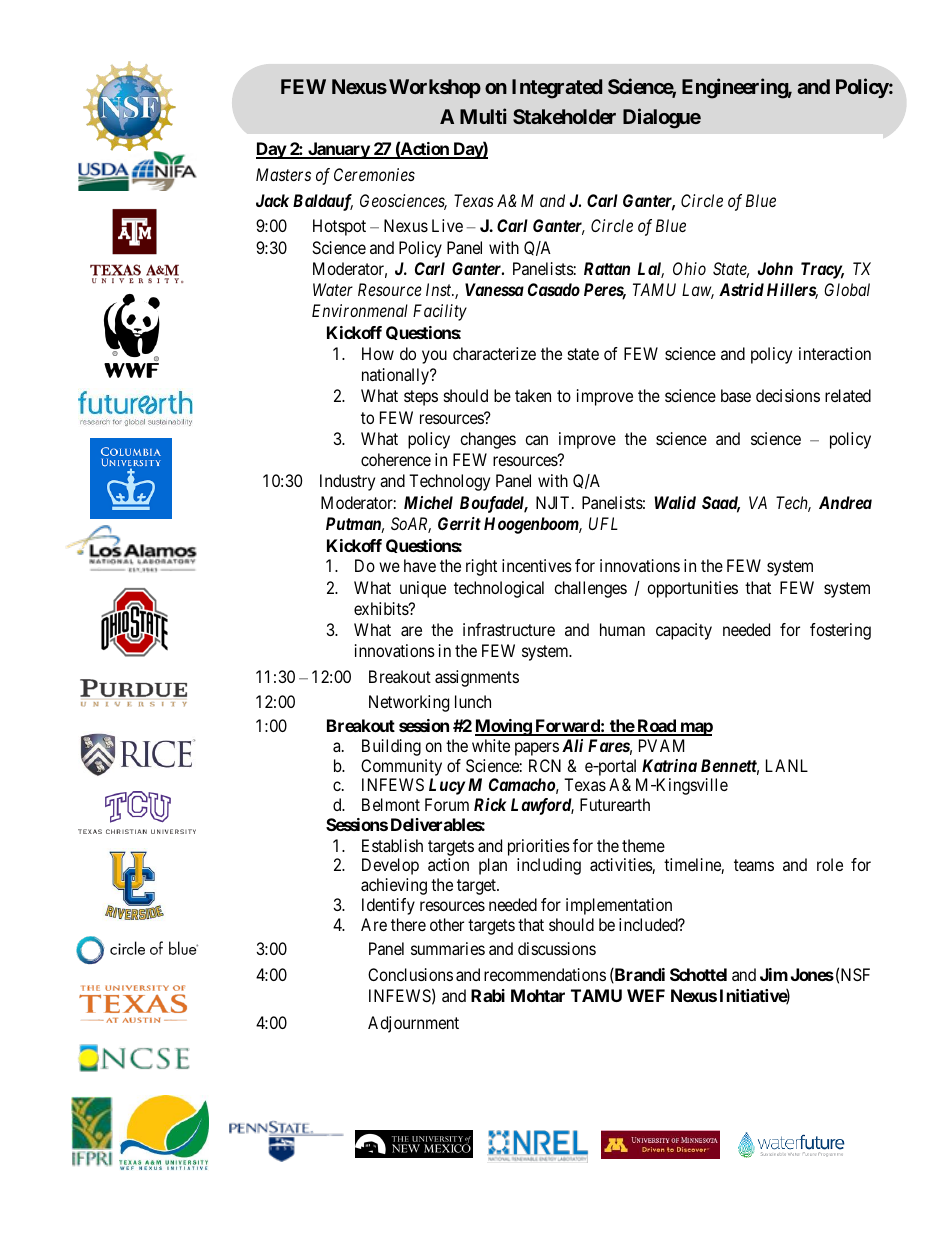 This document has width=952, height=1233. Describe the element at coordinates (564, 116) in the document. I see `Stakeholder` at that location.
